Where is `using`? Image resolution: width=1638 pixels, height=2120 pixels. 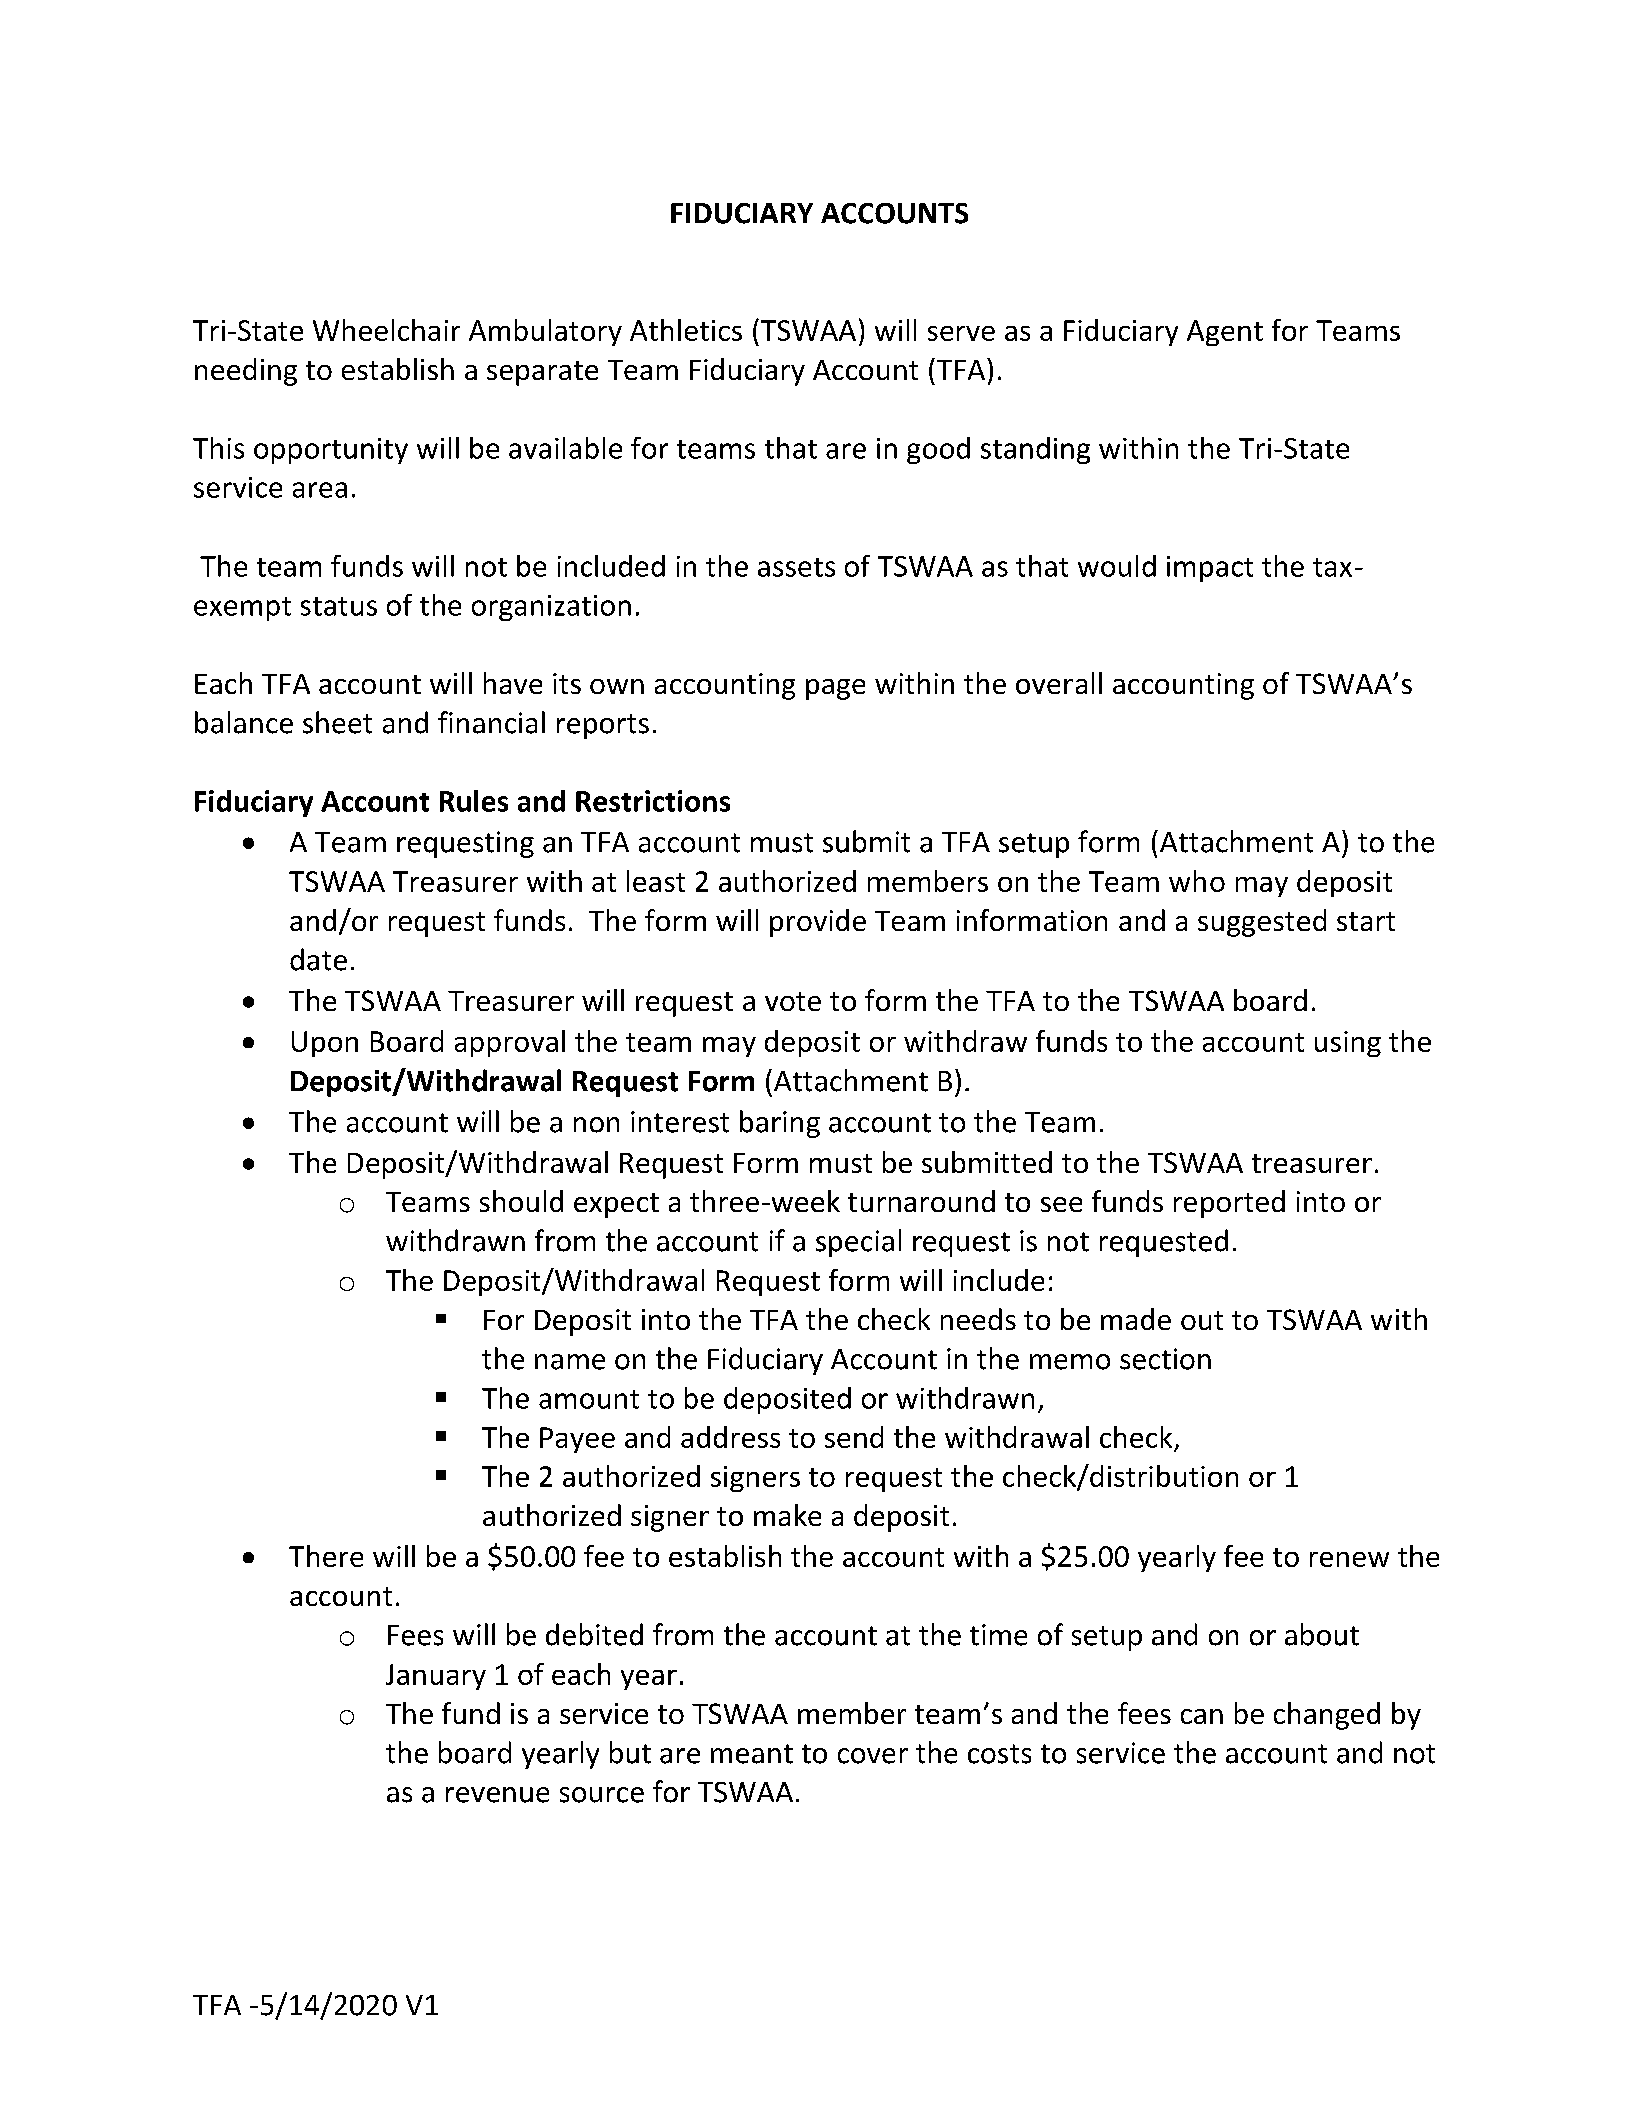 using is located at coordinates (1348, 1044).
